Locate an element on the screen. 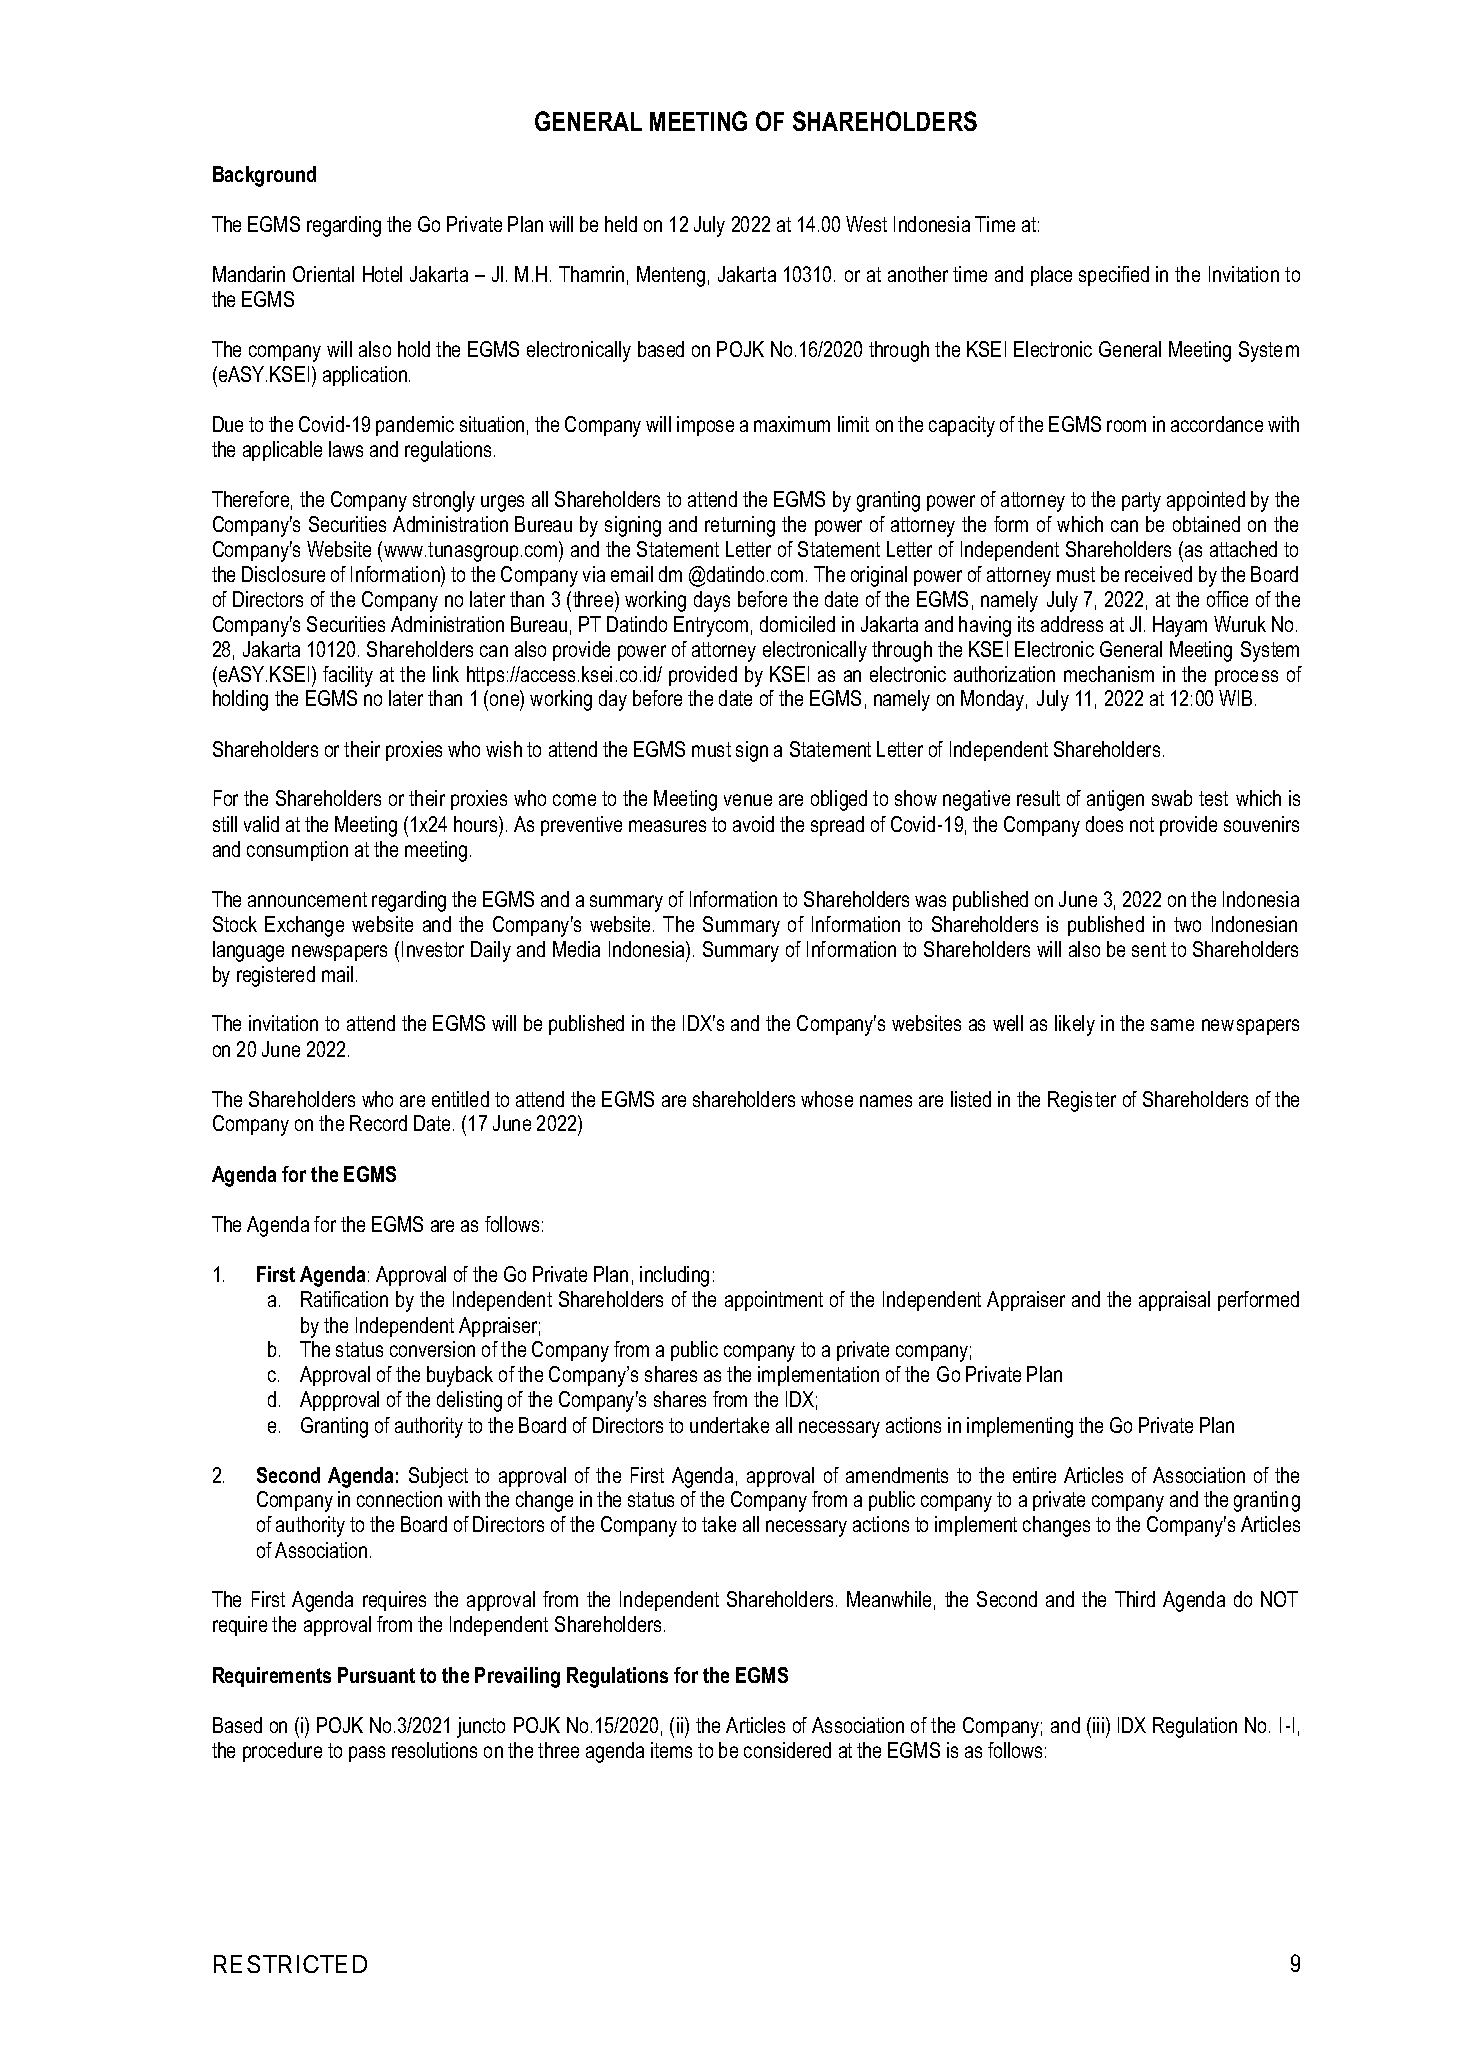 This screenshot has width=1460, height=2064. Oriental is located at coordinates (323, 274).
